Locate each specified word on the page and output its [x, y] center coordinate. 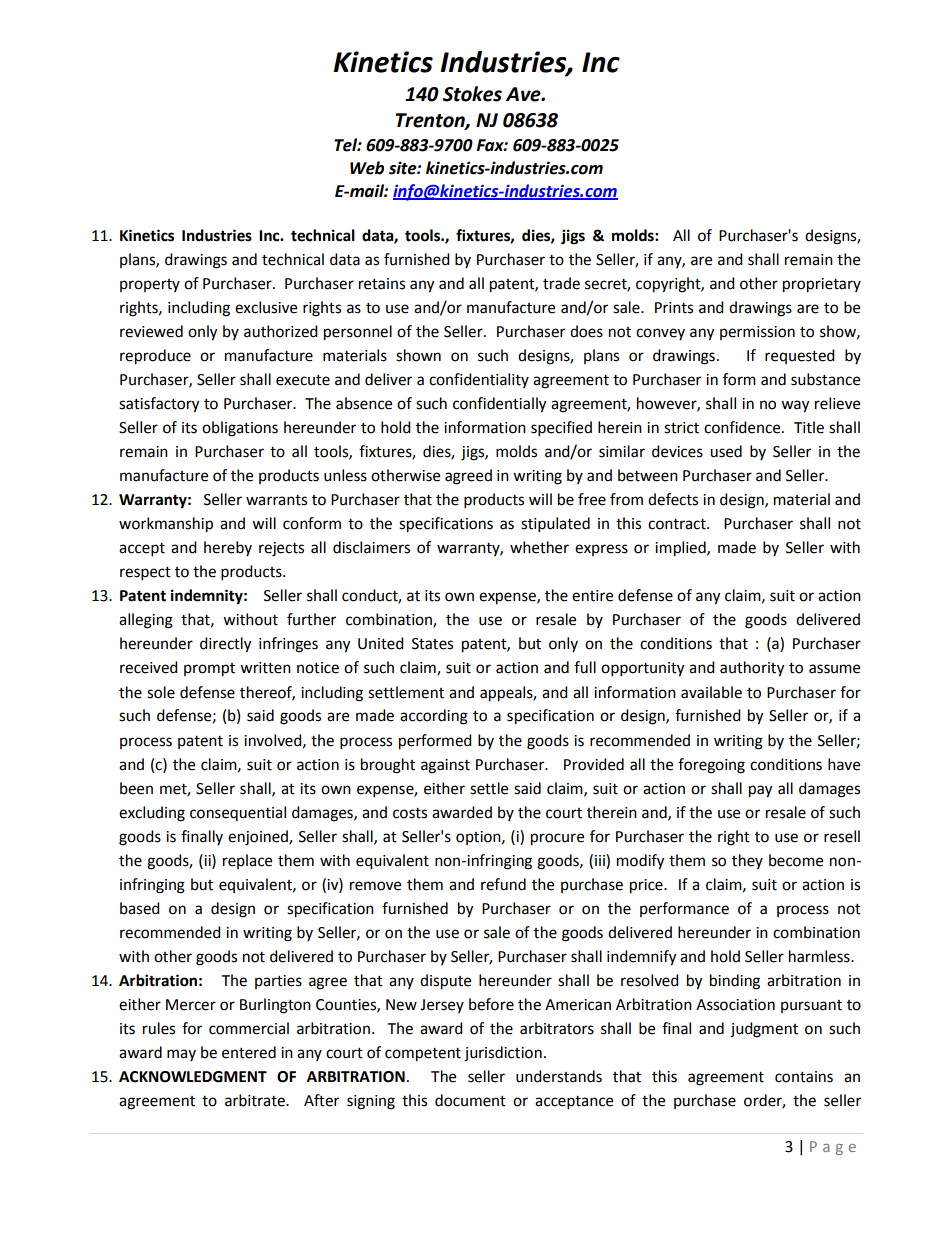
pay [760, 791]
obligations [240, 429]
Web [367, 168]
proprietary [822, 285]
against [445, 766]
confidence [743, 427]
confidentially [499, 405]
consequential [238, 813]
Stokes [472, 94]
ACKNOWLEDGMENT [193, 1077]
